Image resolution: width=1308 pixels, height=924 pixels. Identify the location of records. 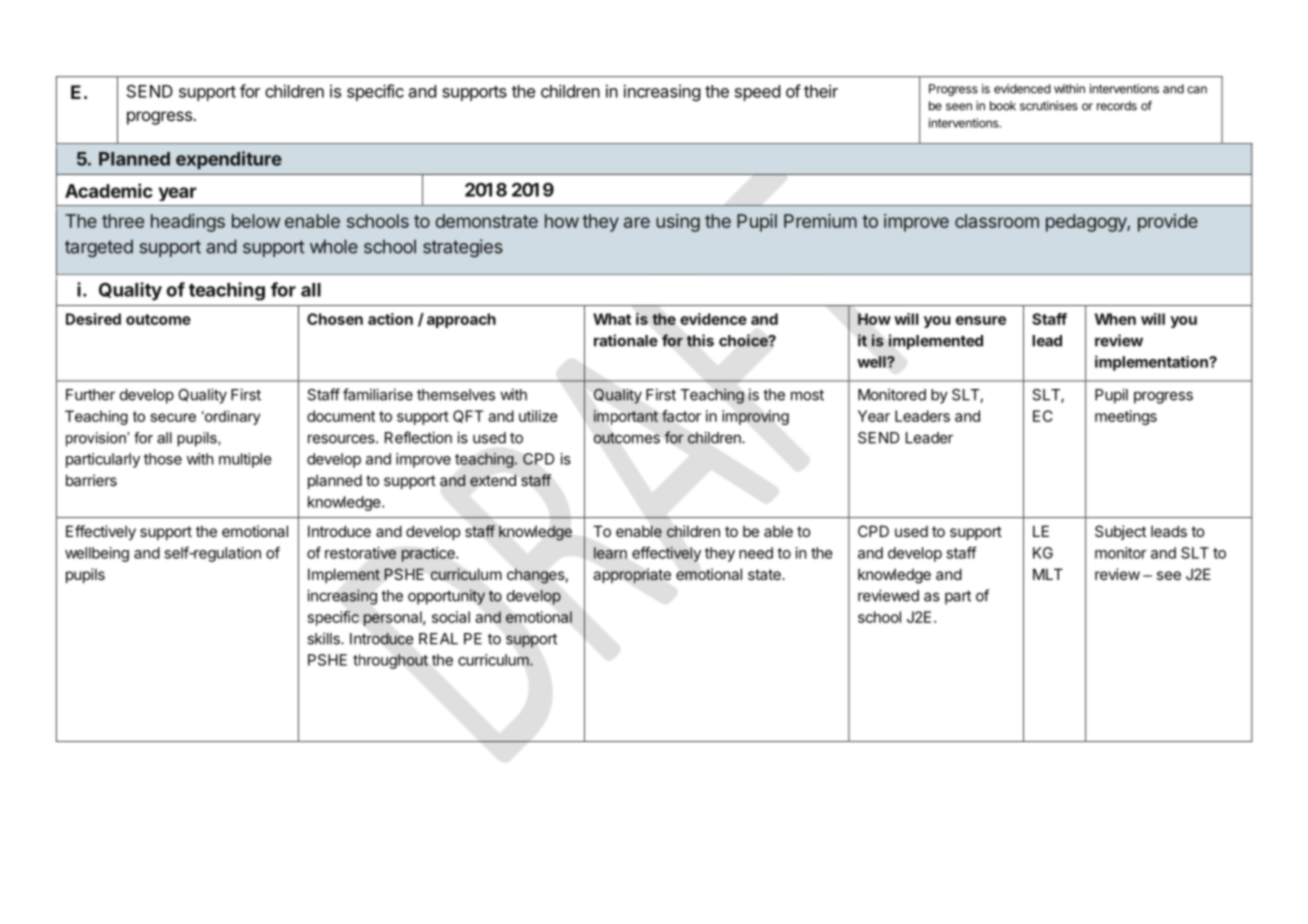
(1117, 106).
